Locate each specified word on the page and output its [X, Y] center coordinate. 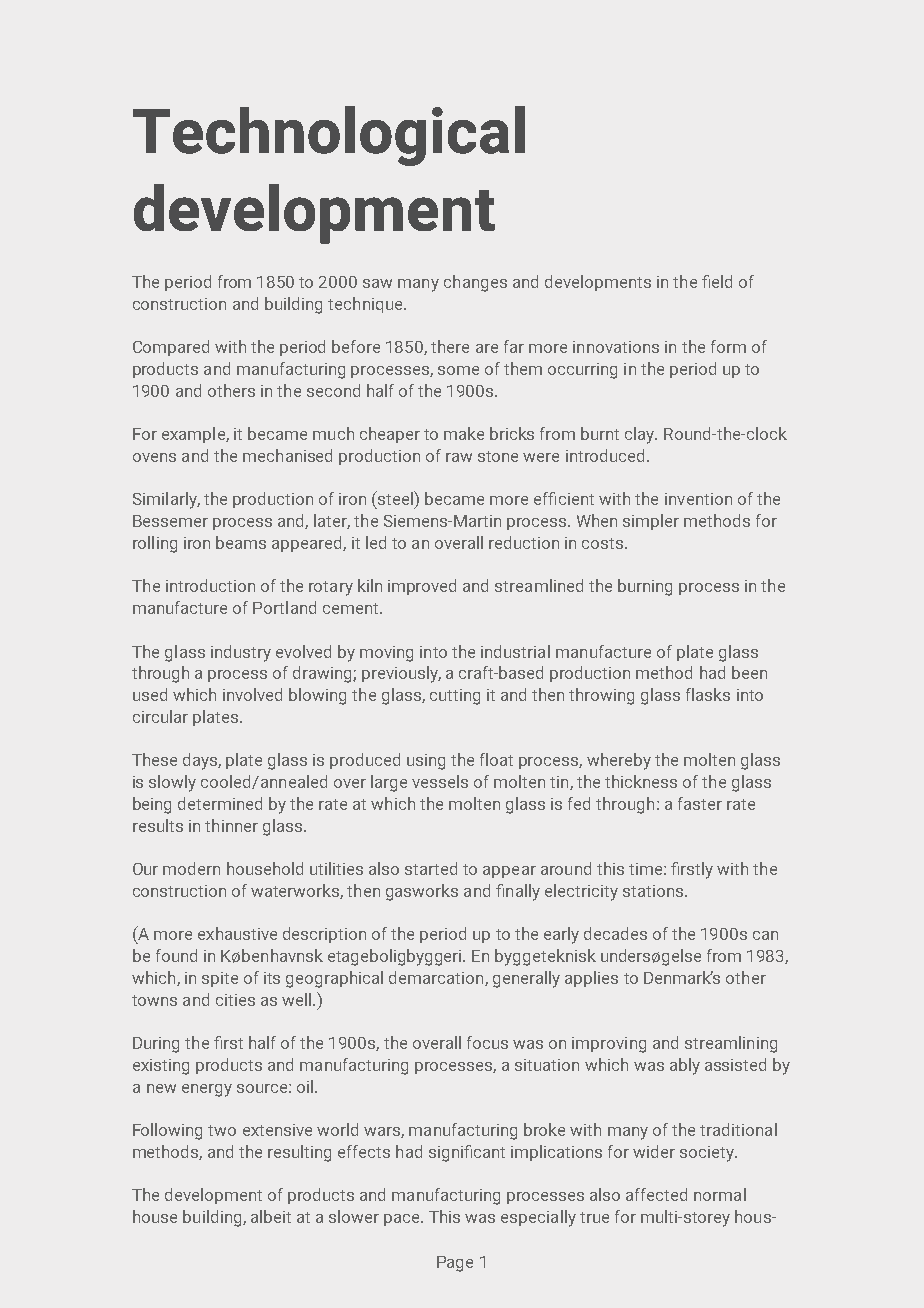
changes [475, 283]
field [717, 281]
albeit [271, 1216]
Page [455, 1264]
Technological [329, 136]
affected [656, 1194]
